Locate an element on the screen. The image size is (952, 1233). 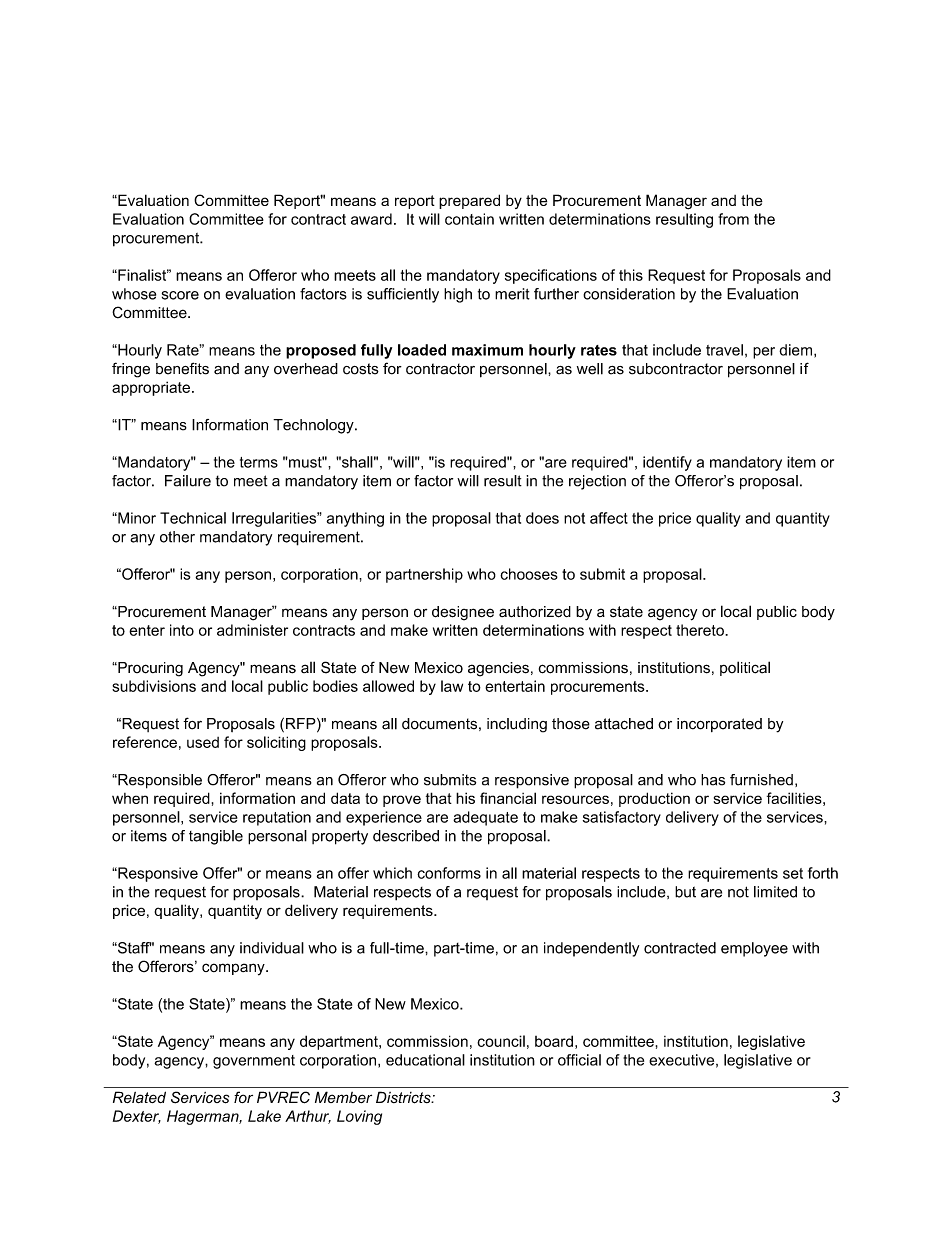
chooses is located at coordinates (529, 574).
